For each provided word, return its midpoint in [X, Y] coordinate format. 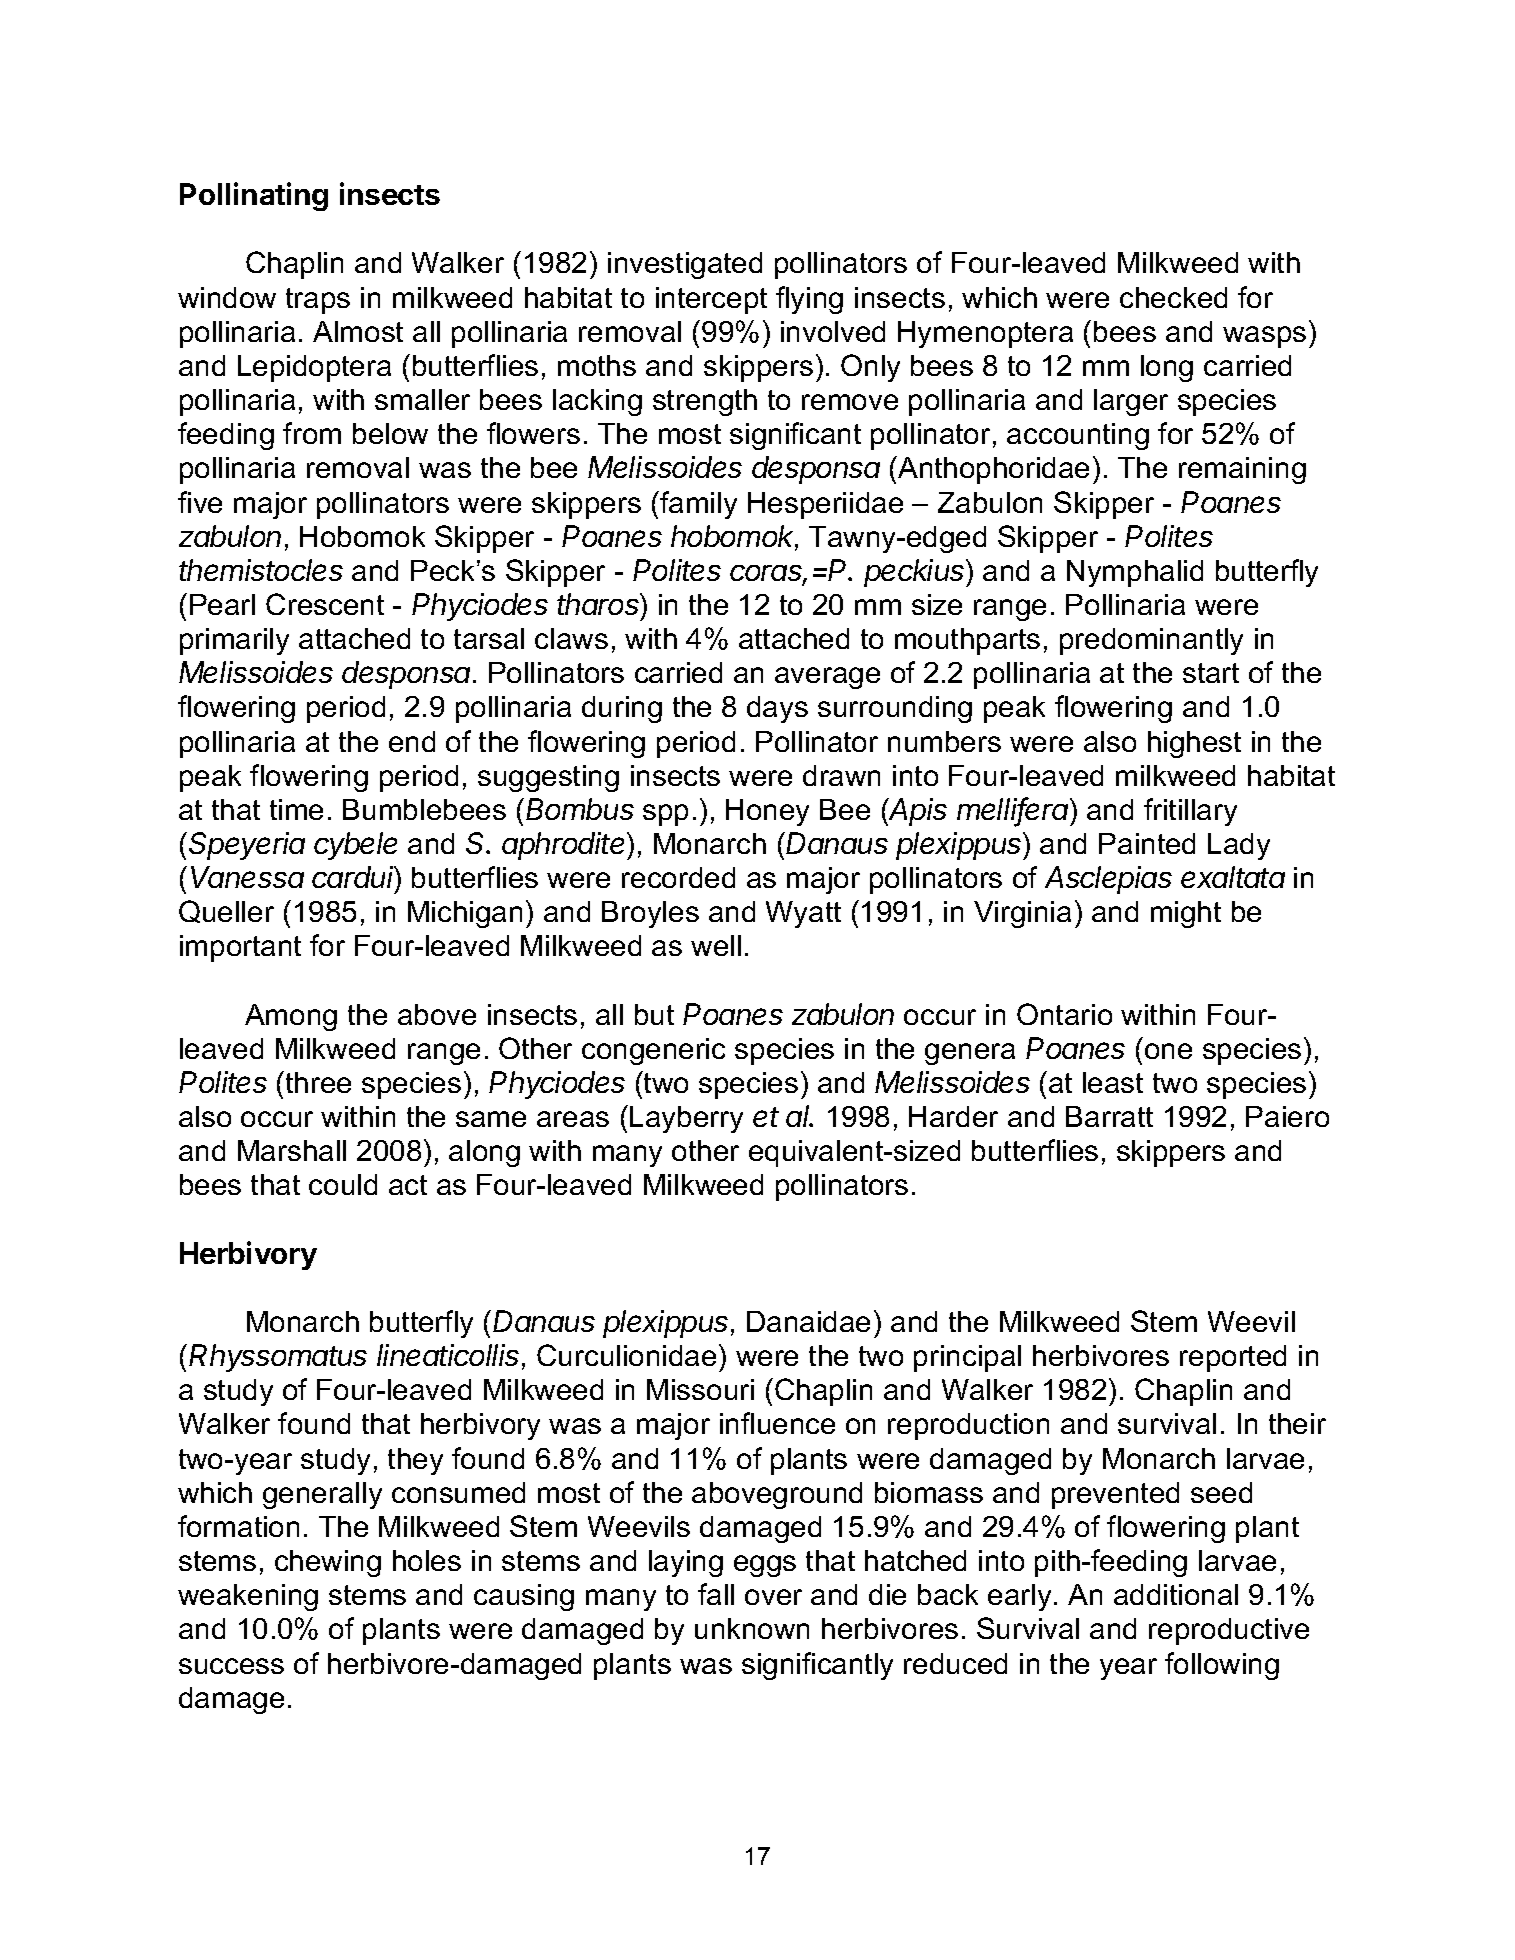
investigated [685, 265]
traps [318, 301]
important [240, 948]
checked [1173, 297]
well [716, 945]
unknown [752, 1628]
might [1186, 914]
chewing [328, 1563]
